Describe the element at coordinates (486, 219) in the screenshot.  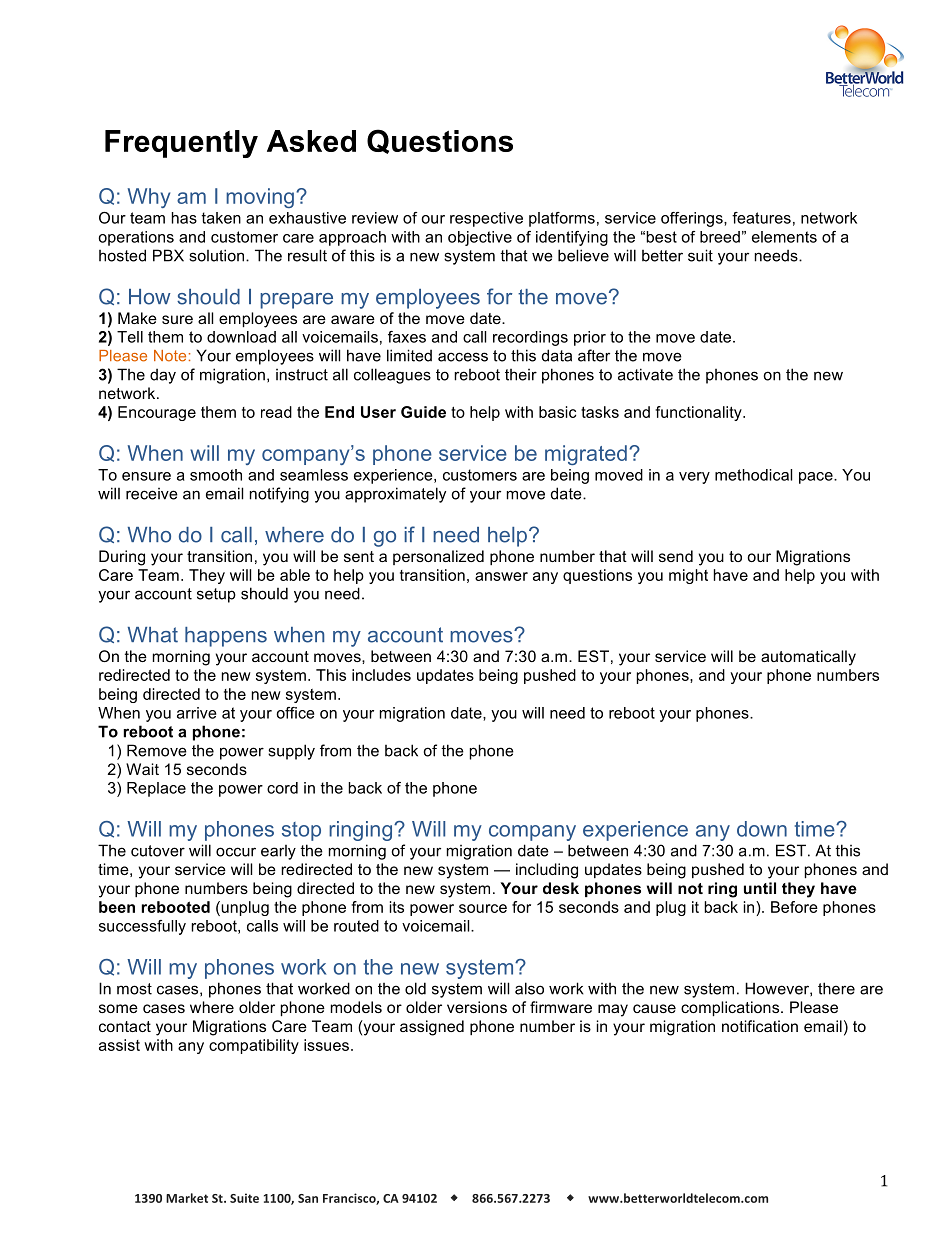
I see `respective` at that location.
